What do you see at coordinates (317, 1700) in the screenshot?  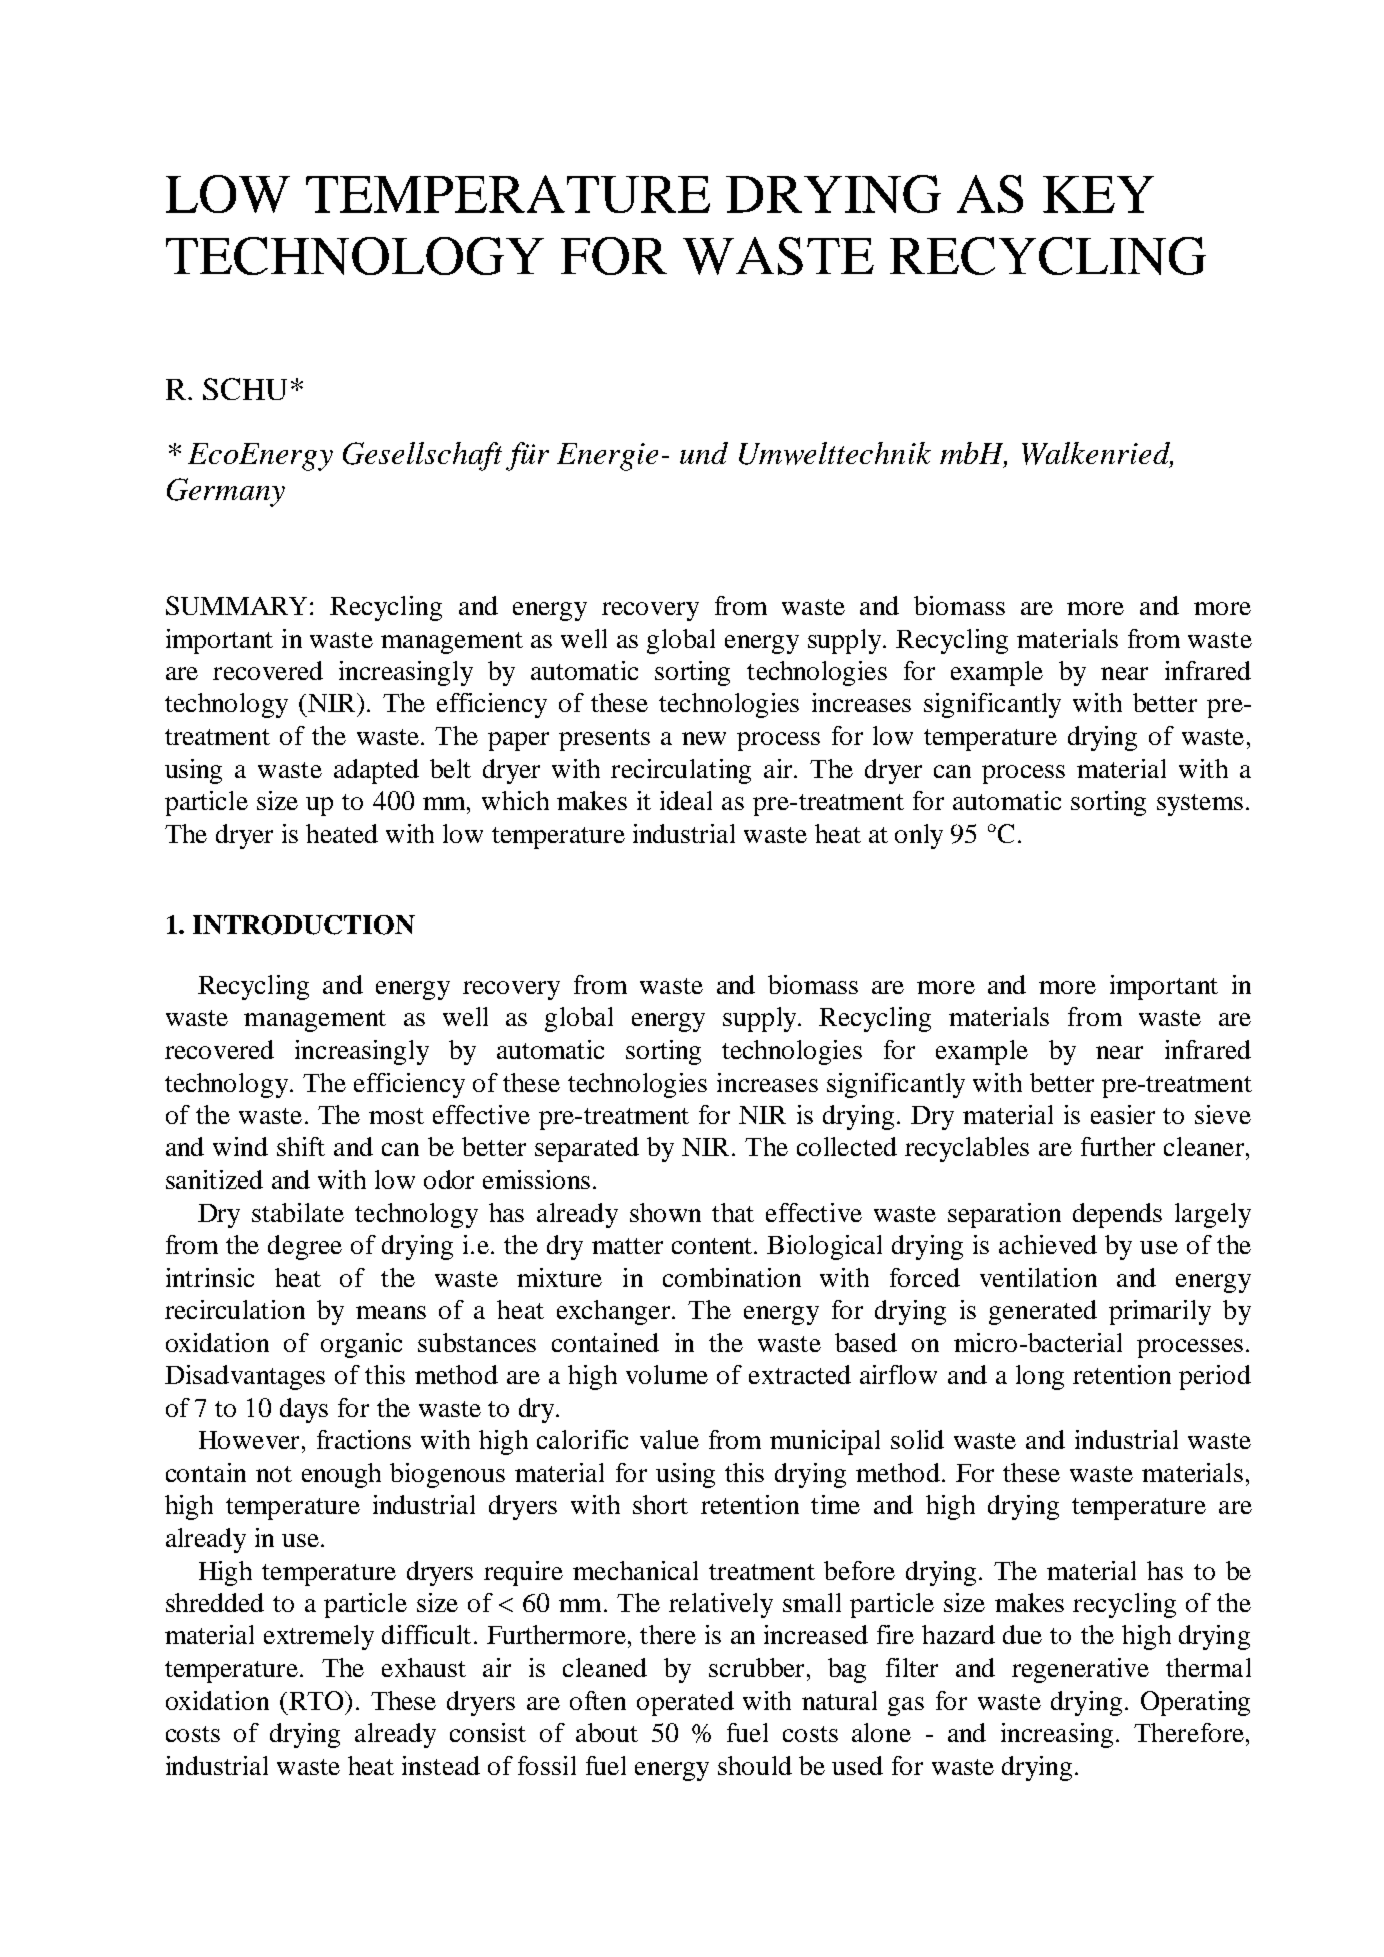 I see `RTO` at bounding box center [317, 1700].
